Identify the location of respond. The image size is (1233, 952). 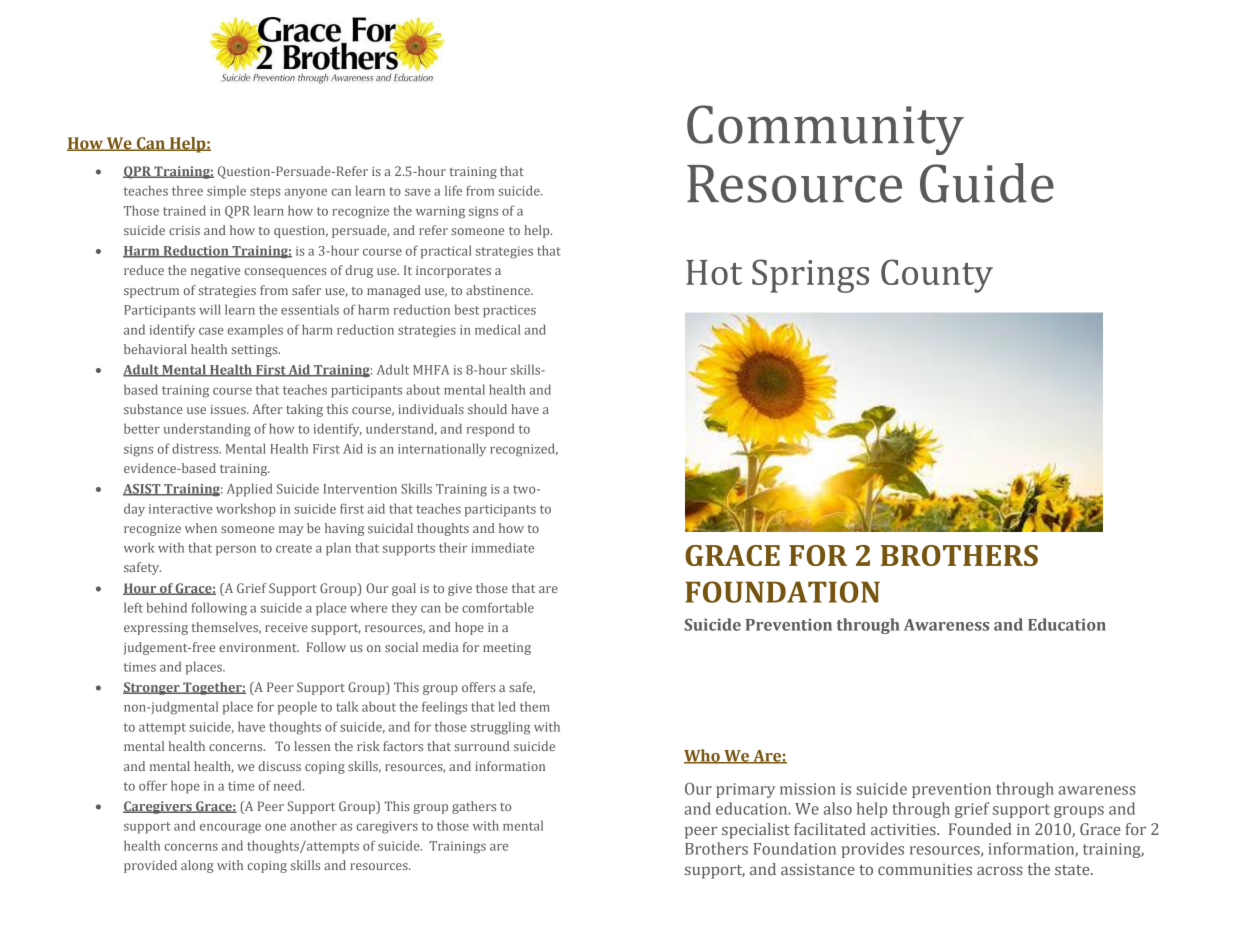
(490, 430).
